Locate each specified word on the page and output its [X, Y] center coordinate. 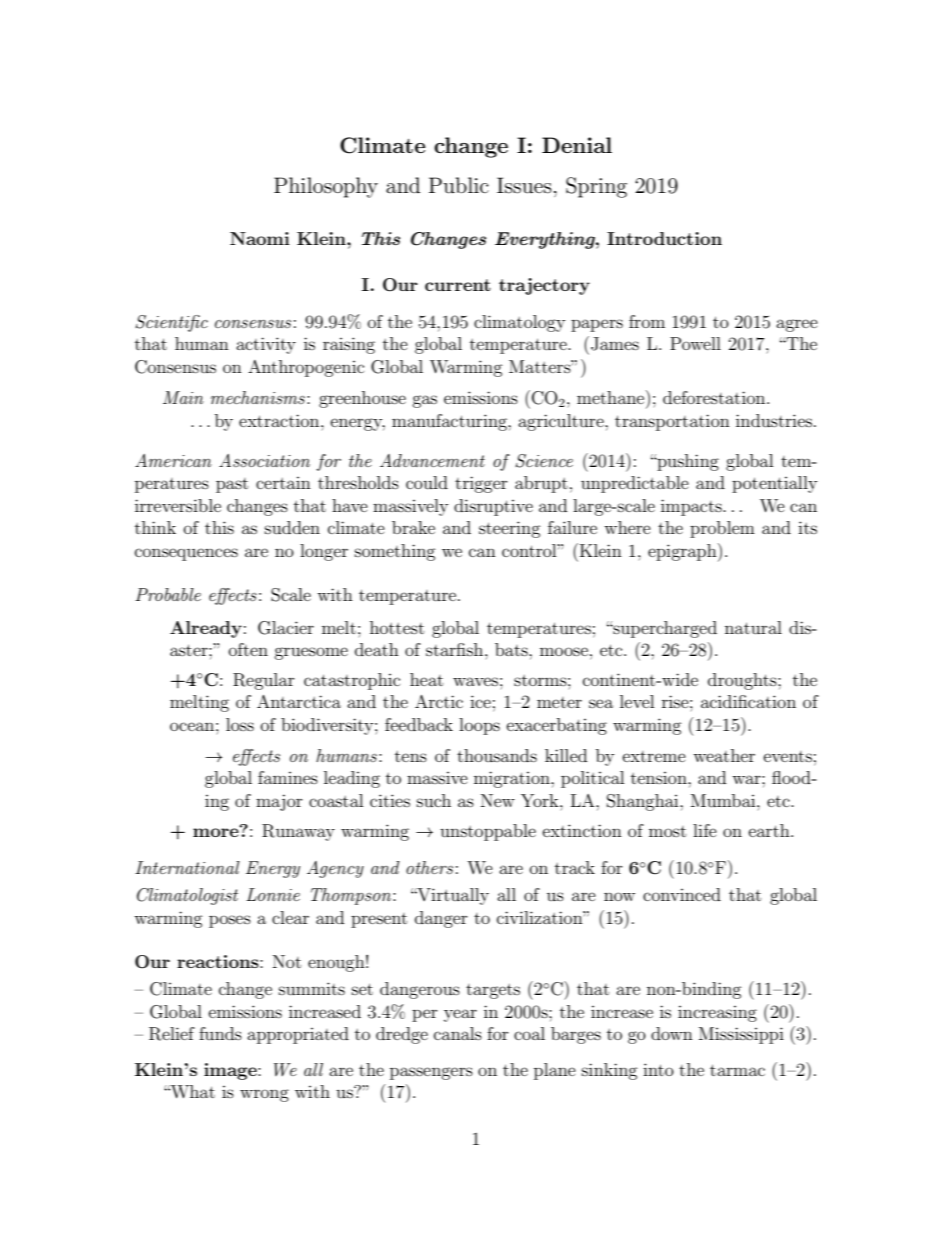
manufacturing [450, 422]
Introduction [664, 238]
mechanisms [258, 397]
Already [206, 629]
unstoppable [488, 832]
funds [220, 1033]
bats [512, 649]
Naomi [260, 238]
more [217, 831]
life [705, 830]
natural [753, 627]
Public [459, 185]
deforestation [715, 397]
